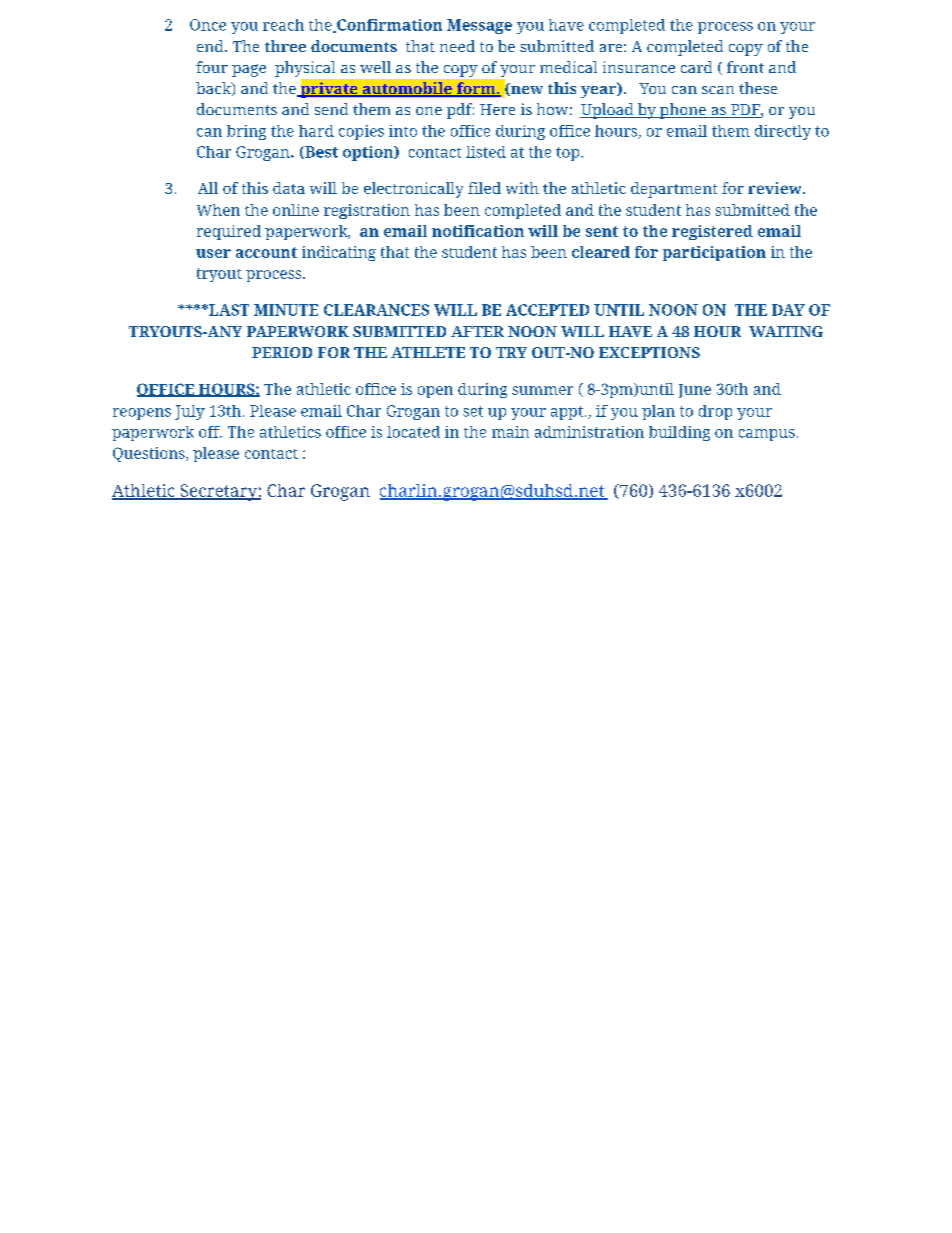  Describe the element at coordinates (150, 454) in the page. I see `Questions` at that location.
